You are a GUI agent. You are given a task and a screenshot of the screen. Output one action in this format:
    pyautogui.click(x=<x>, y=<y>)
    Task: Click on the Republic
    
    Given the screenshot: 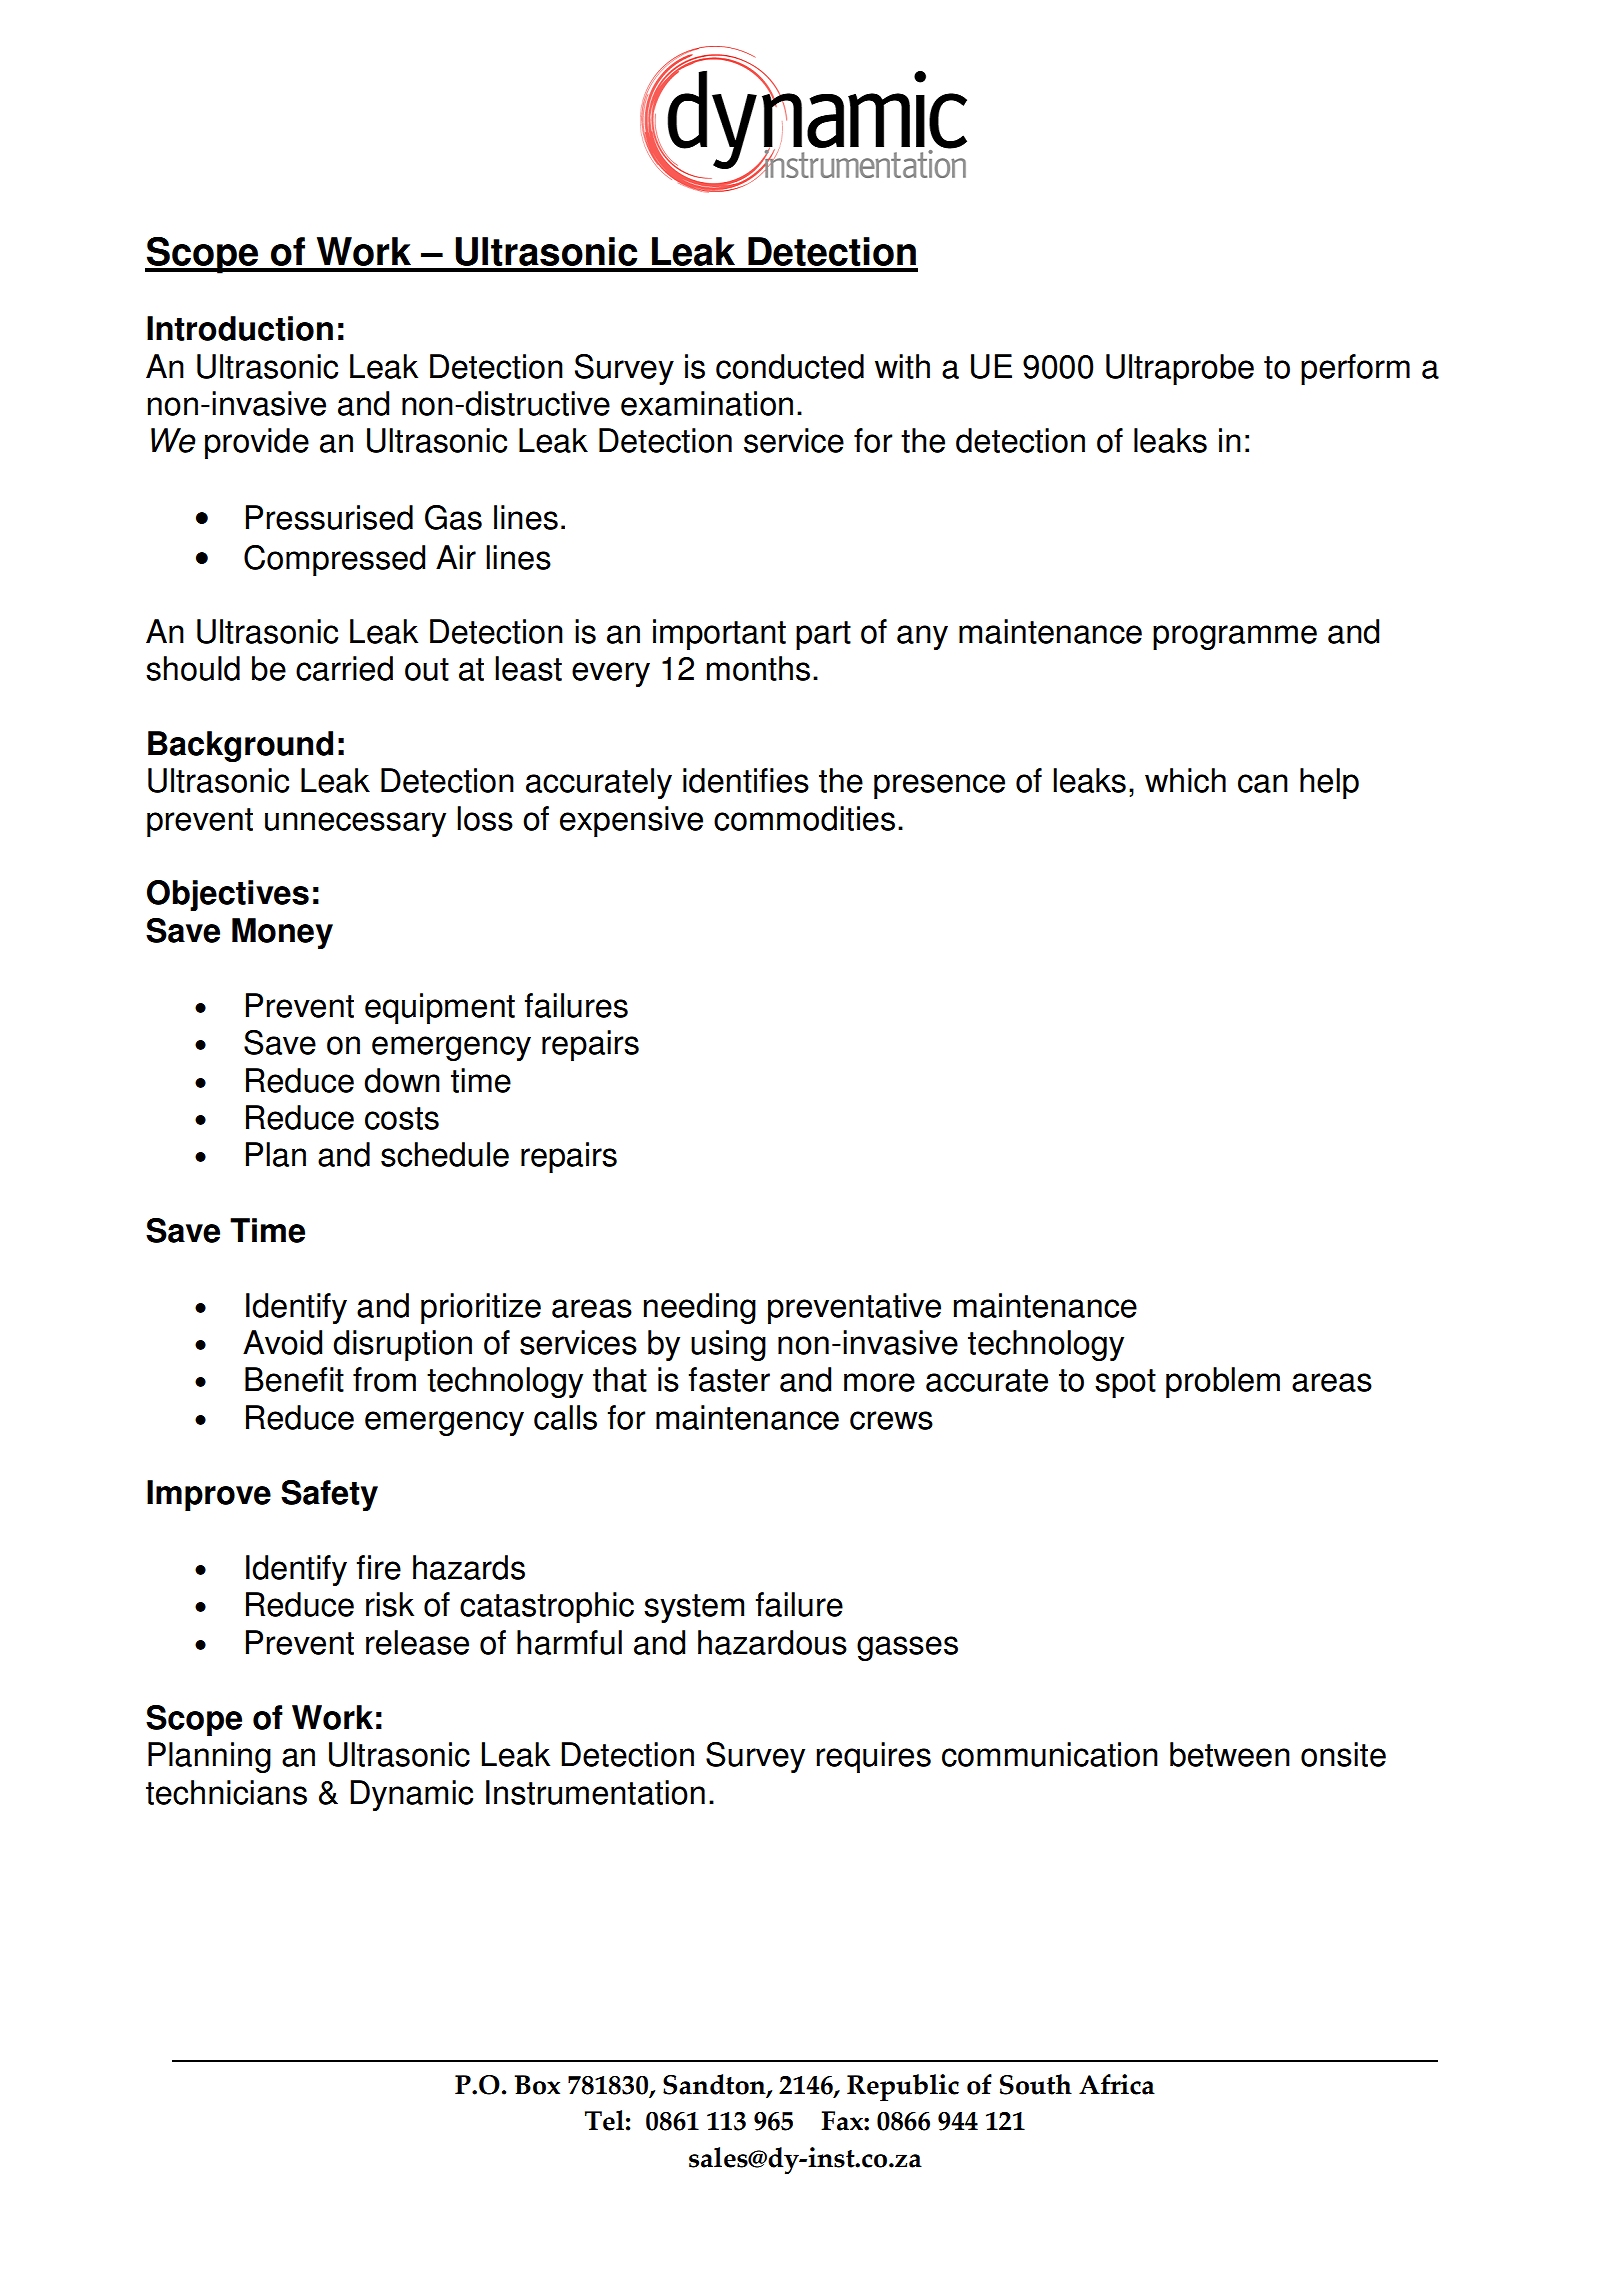 What is the action you would take?
    pyautogui.click(x=903, y=2087)
